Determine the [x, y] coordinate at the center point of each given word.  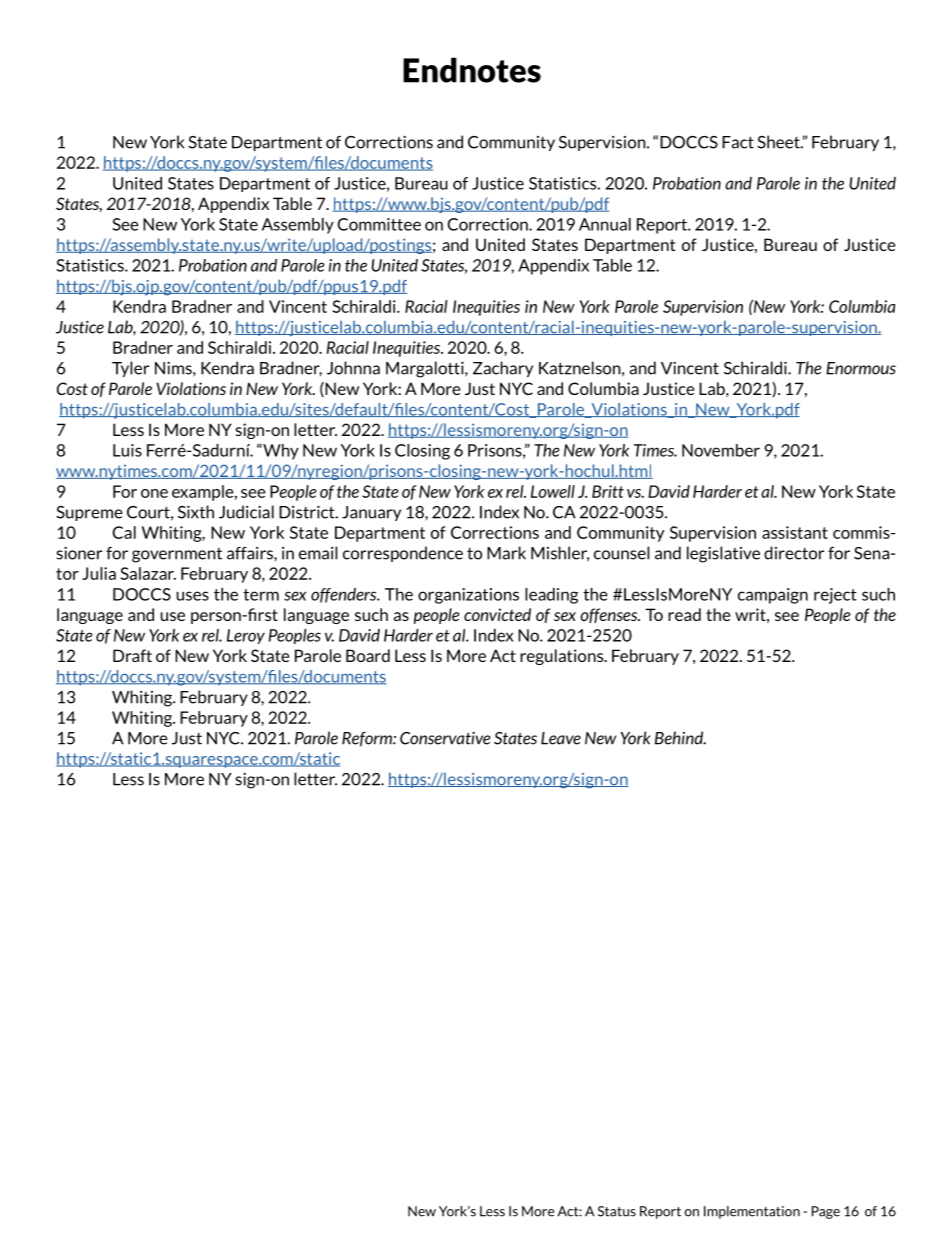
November [721, 450]
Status [617, 1211]
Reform [368, 739]
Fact [738, 142]
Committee [379, 224]
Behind [680, 738]
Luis [127, 450]
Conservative [445, 738]
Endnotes [472, 70]
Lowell [553, 491]
